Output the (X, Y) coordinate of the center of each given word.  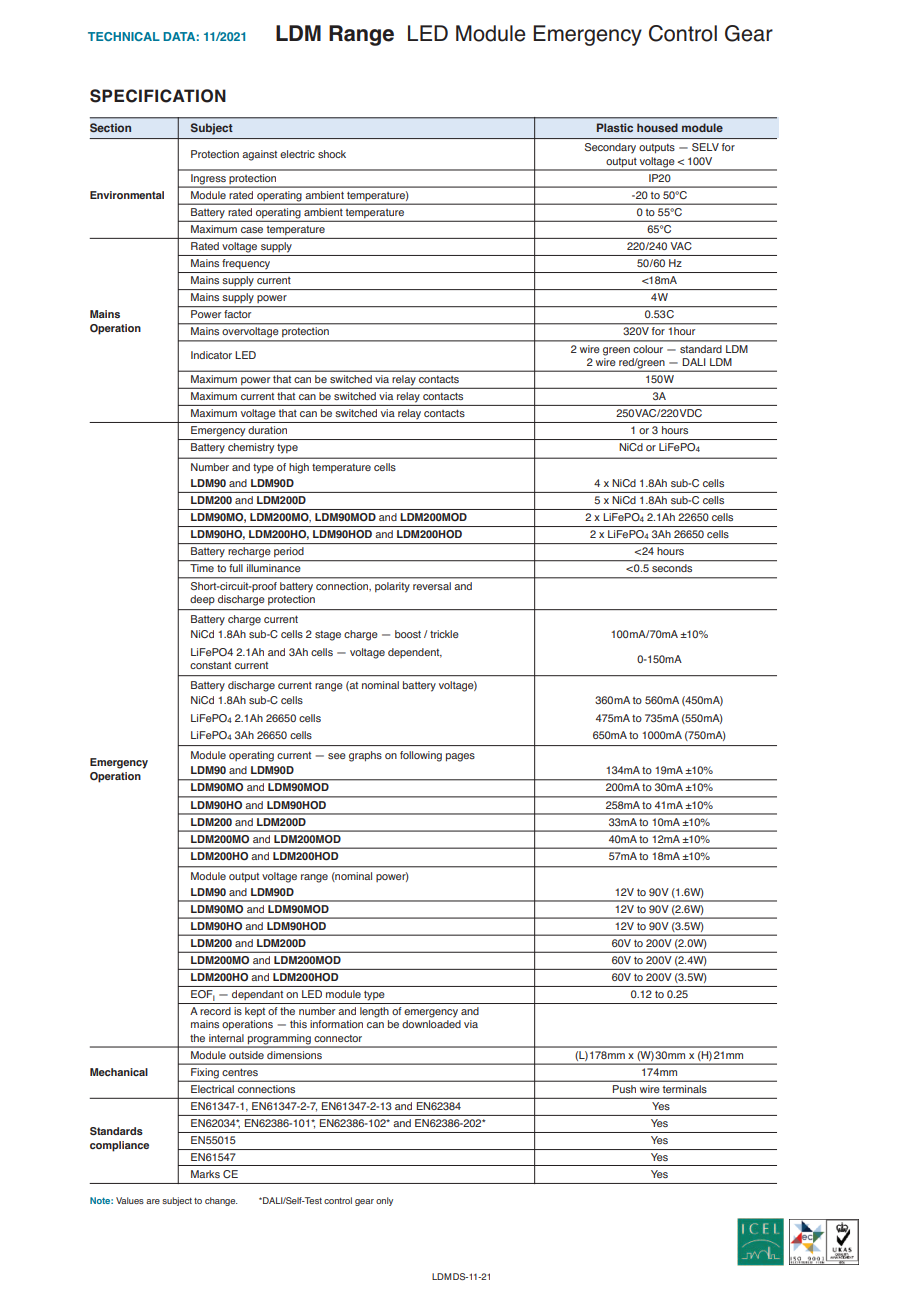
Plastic (615, 127)
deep (202, 600)
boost (408, 634)
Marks (205, 1174)
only (384, 1201)
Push (624, 1089)
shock (332, 154)
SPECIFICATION (158, 96)
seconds (672, 568)
